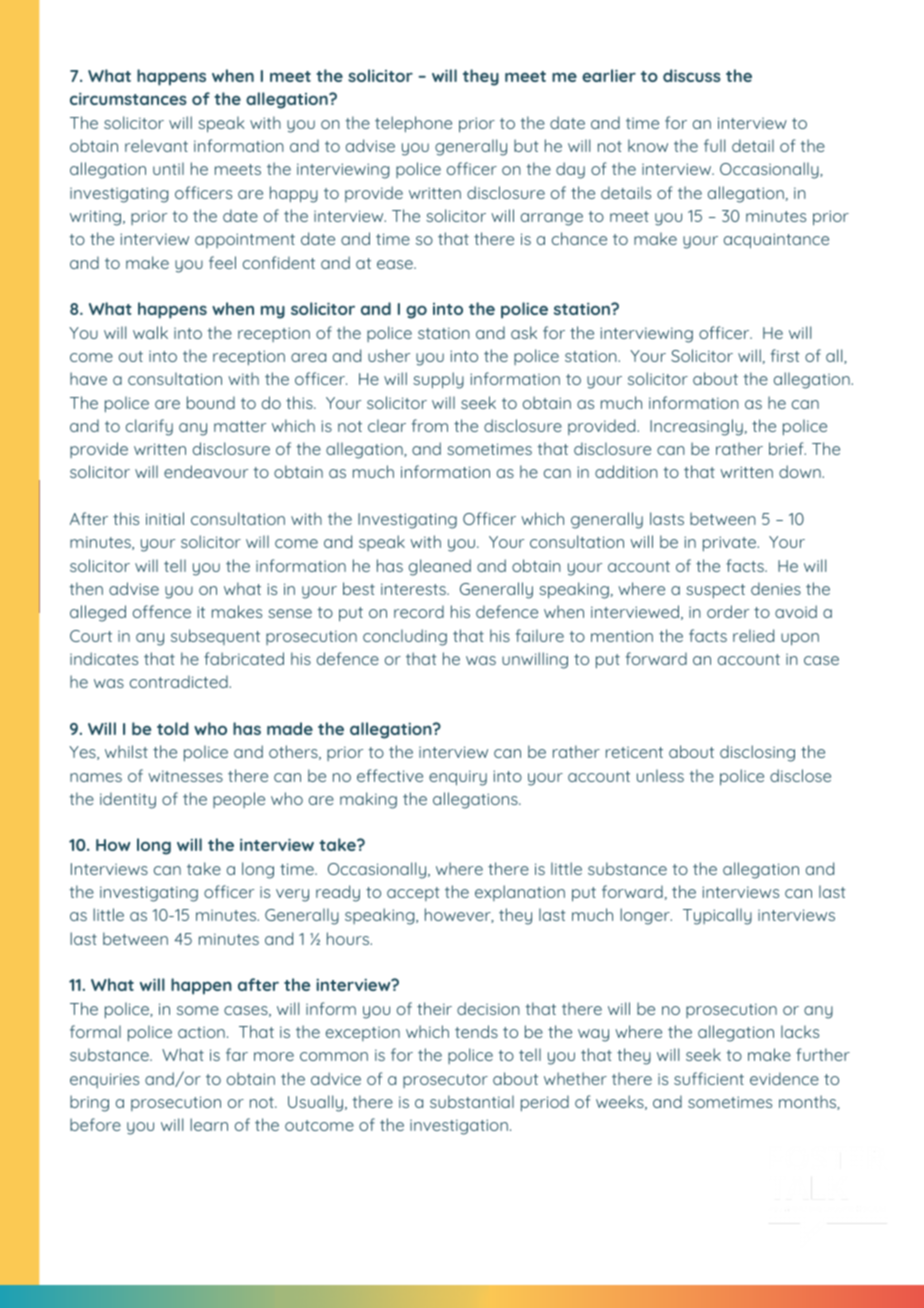  Describe the element at coordinates (413, 124) in the screenshot. I see `telephone` at that location.
